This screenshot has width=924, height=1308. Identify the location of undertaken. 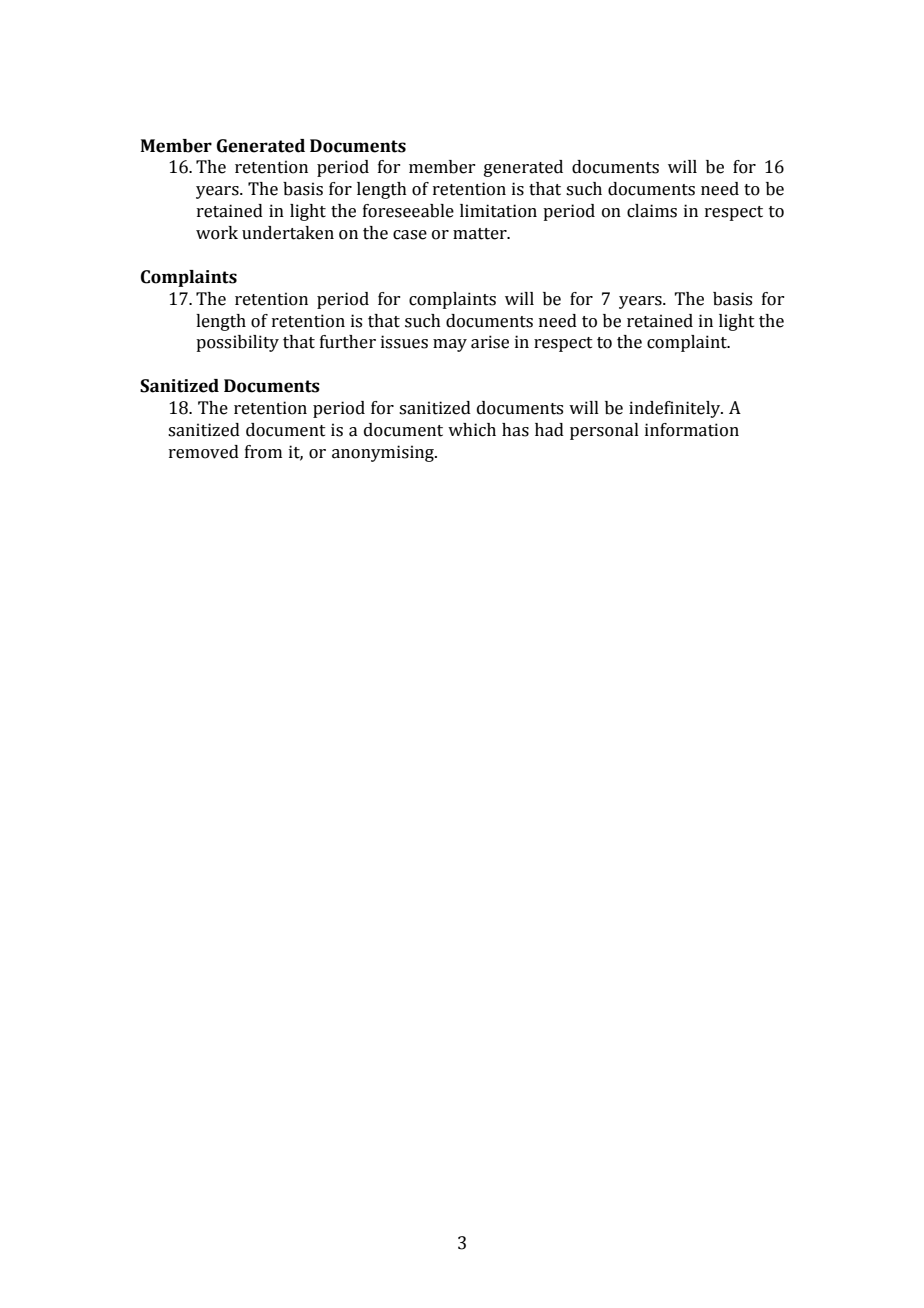
(288, 233).
